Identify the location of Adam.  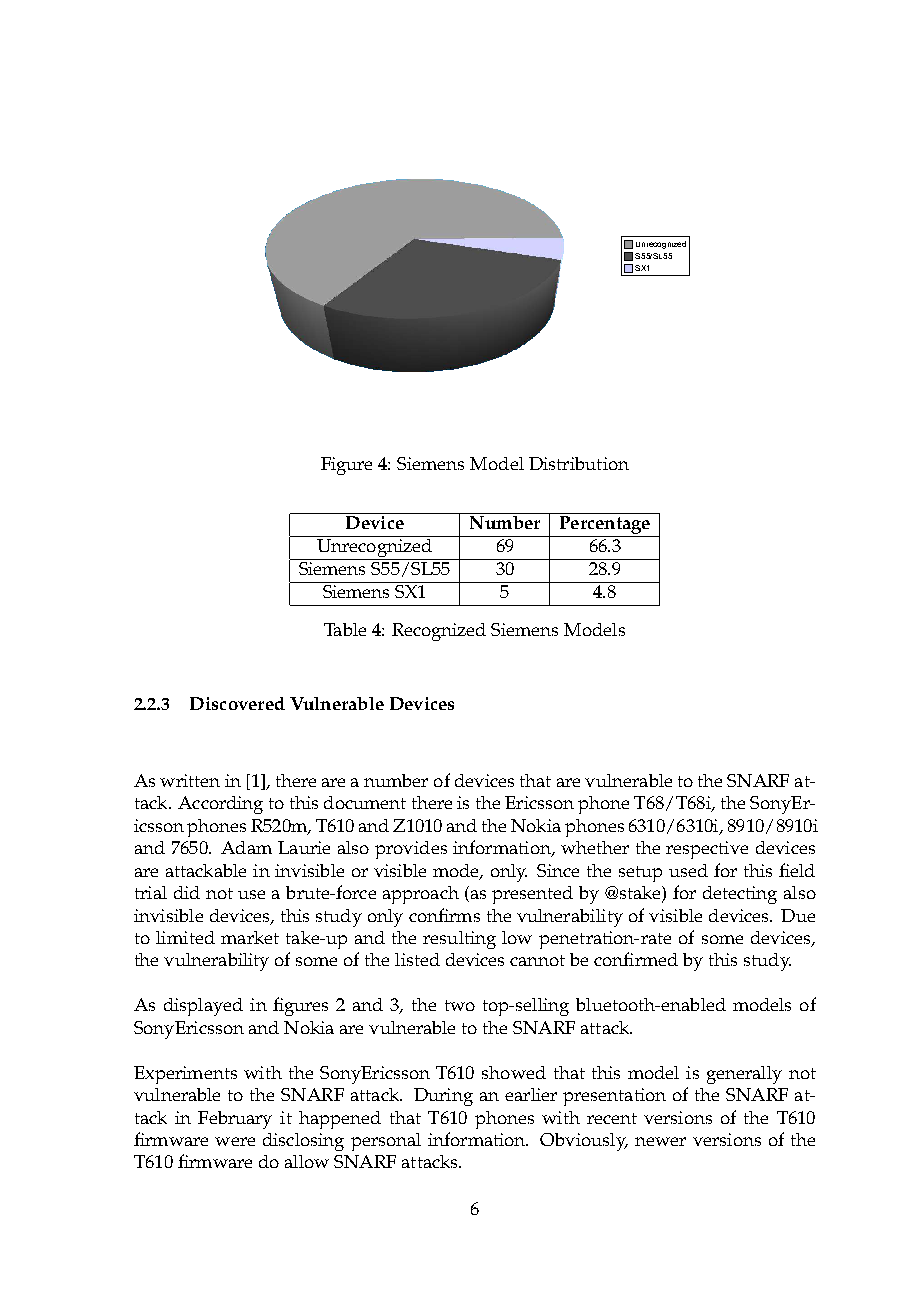
(246, 847).
